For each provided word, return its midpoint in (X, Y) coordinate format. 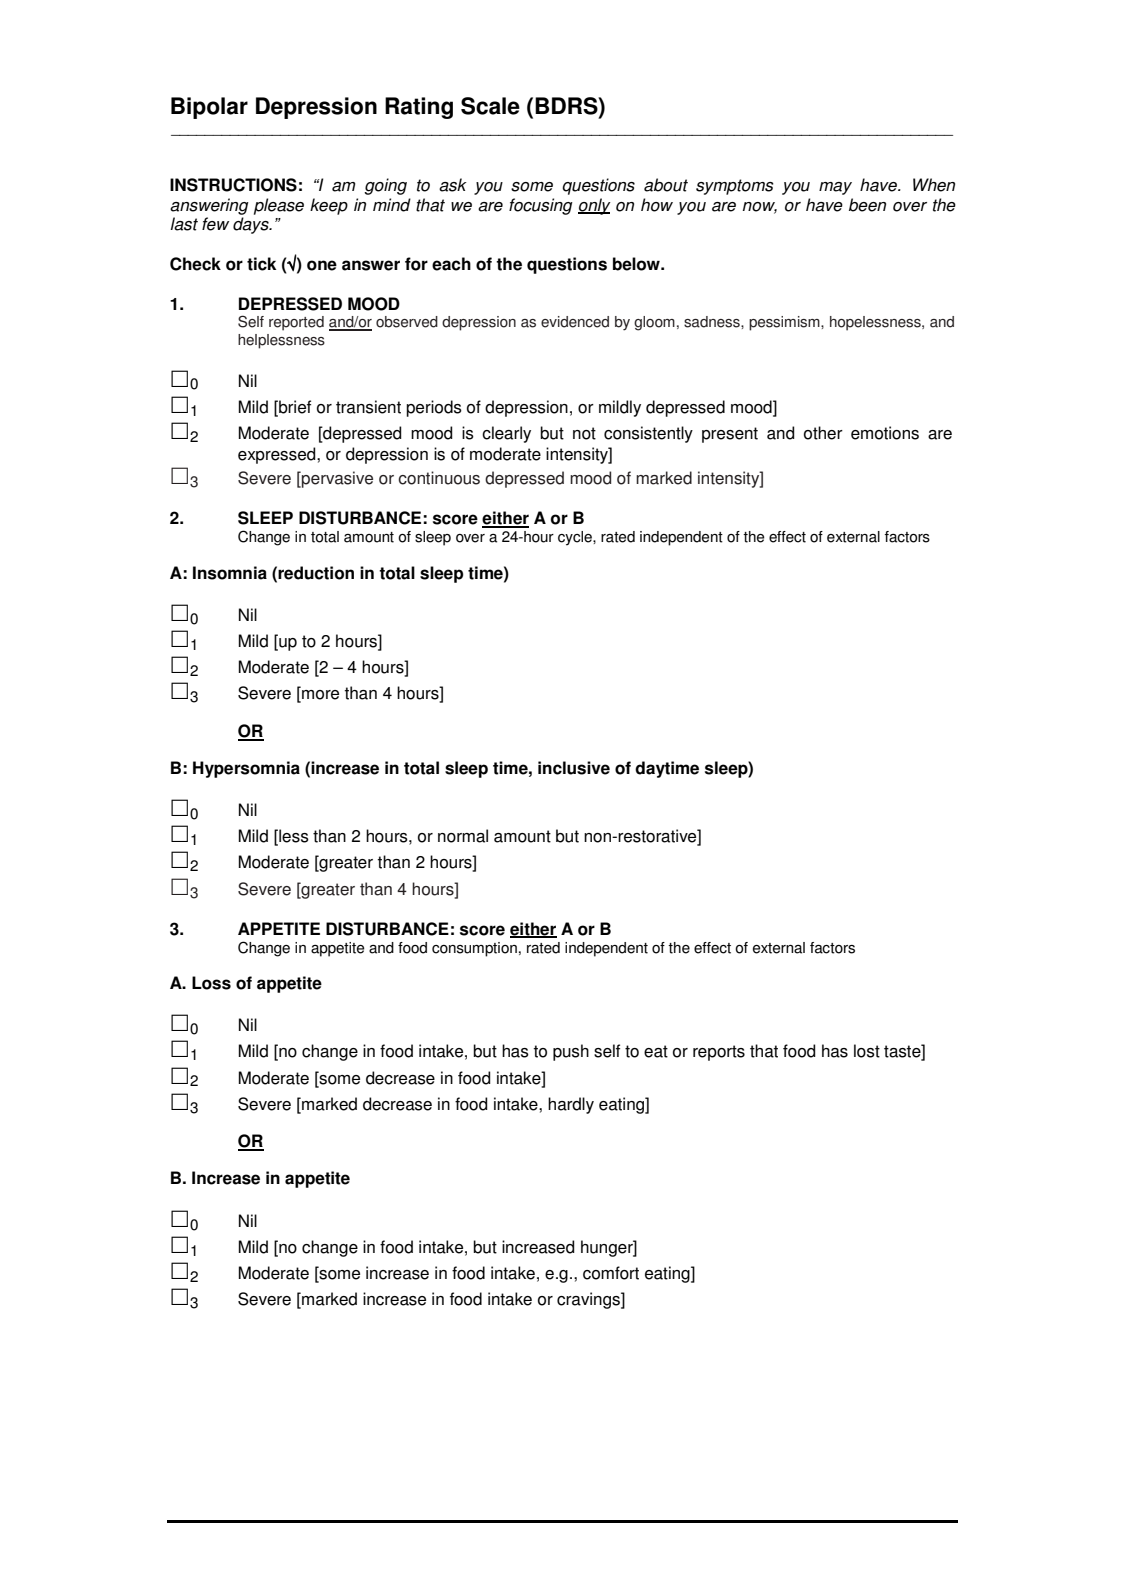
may (835, 188)
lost (867, 1051)
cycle (576, 538)
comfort (611, 1273)
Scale (490, 106)
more (319, 696)
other (823, 433)
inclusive (574, 768)
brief (294, 407)
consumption (474, 949)
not (584, 433)
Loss (211, 983)
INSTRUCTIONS (233, 185)
